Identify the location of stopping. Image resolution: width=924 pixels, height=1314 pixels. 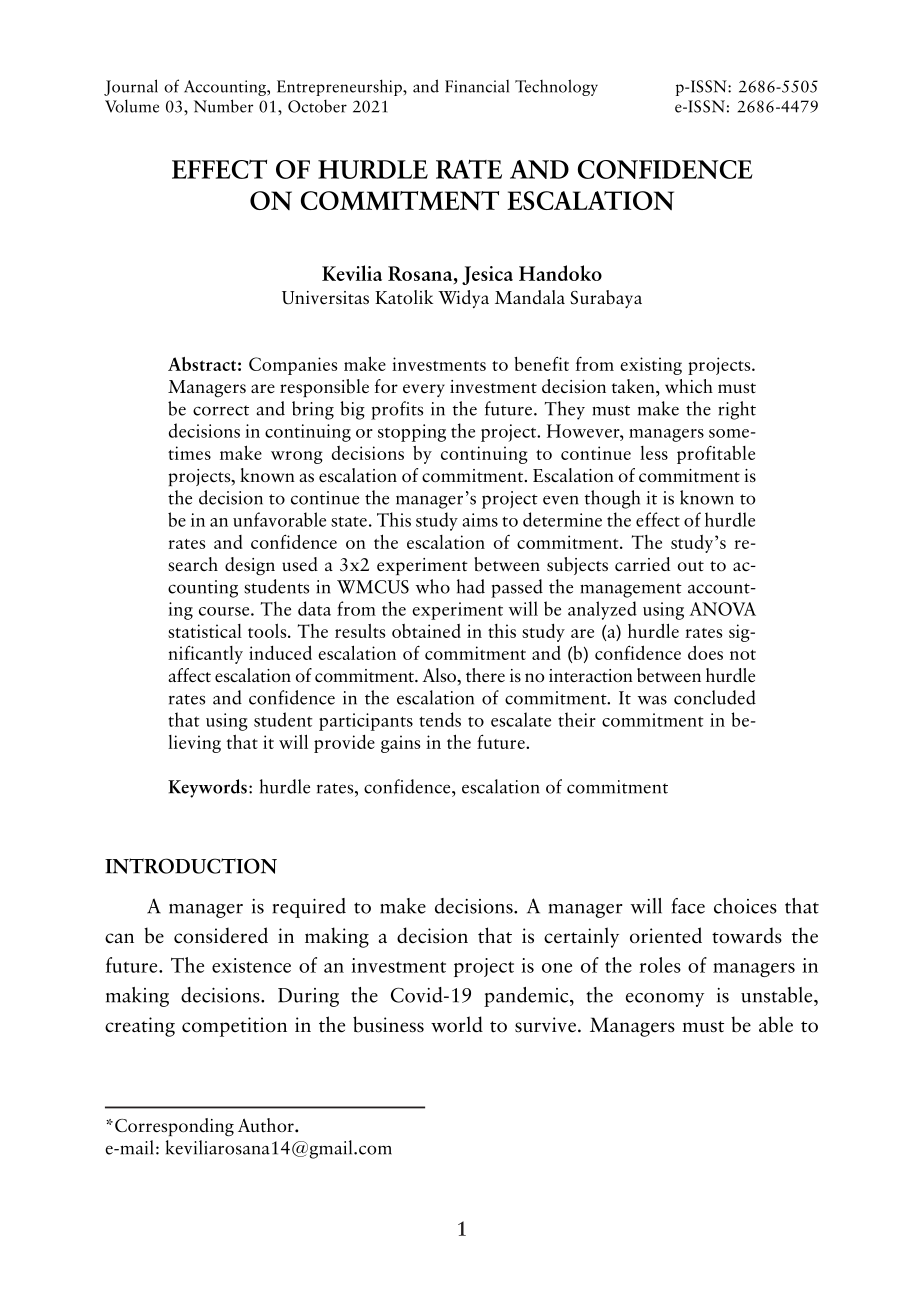
(412, 433).
